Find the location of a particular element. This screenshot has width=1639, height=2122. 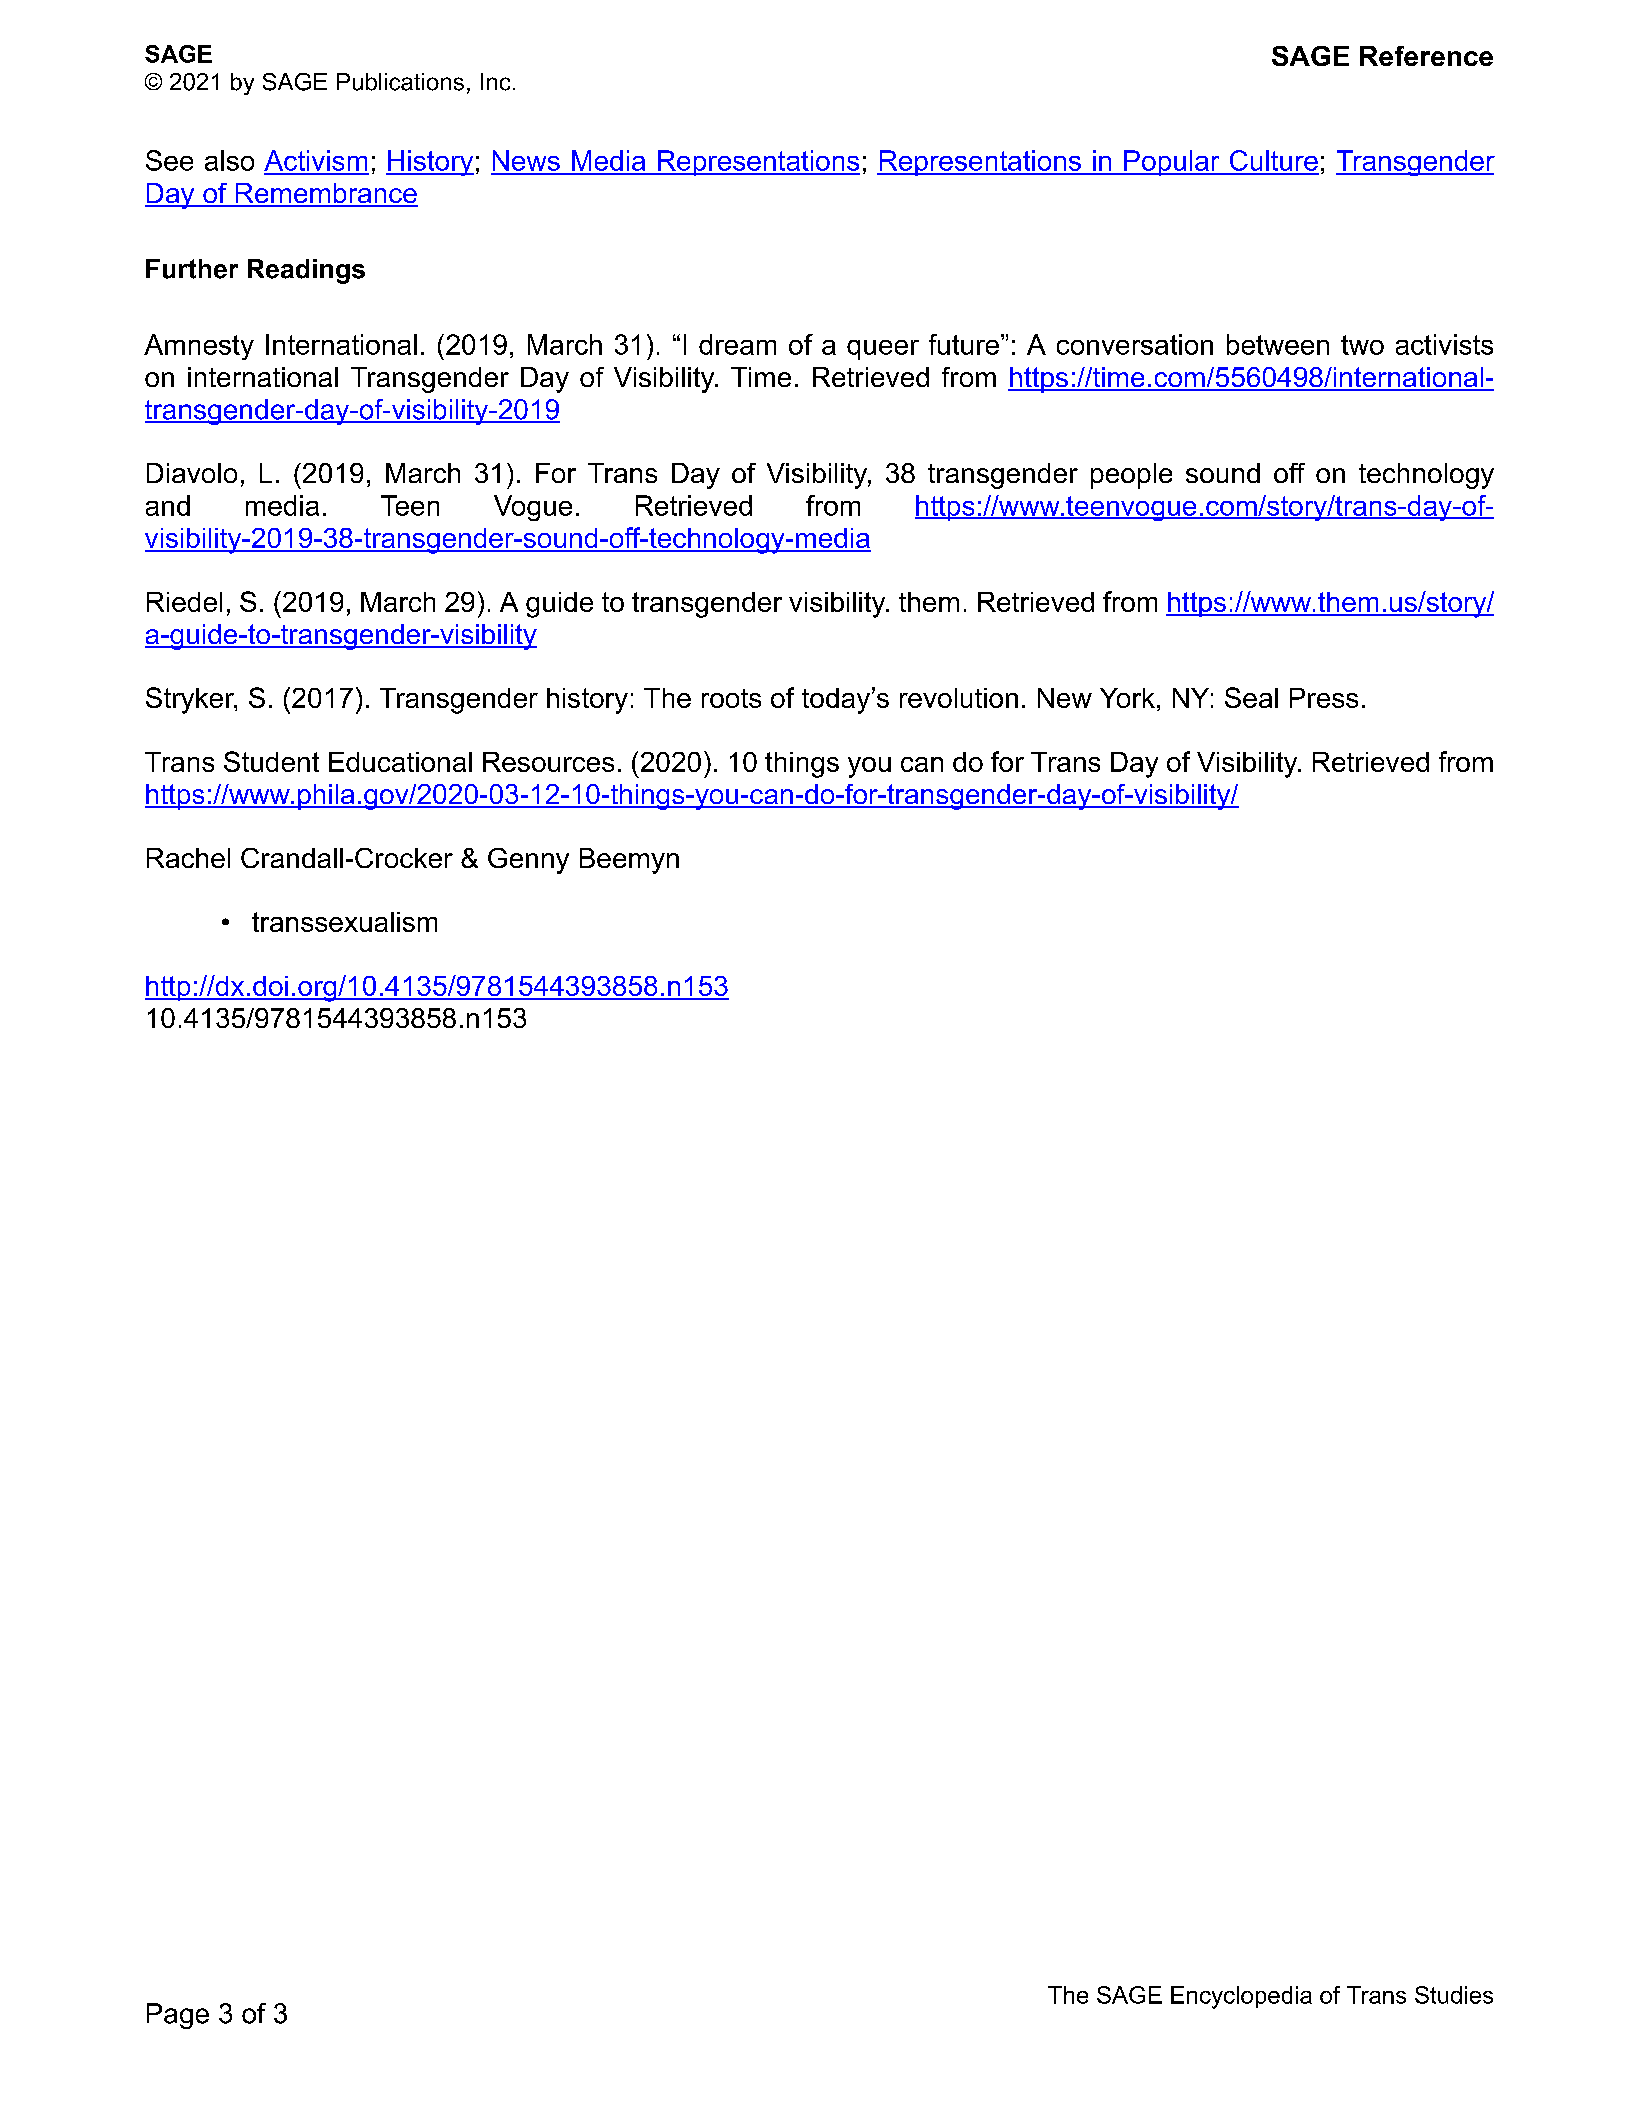

dream is located at coordinates (737, 344).
